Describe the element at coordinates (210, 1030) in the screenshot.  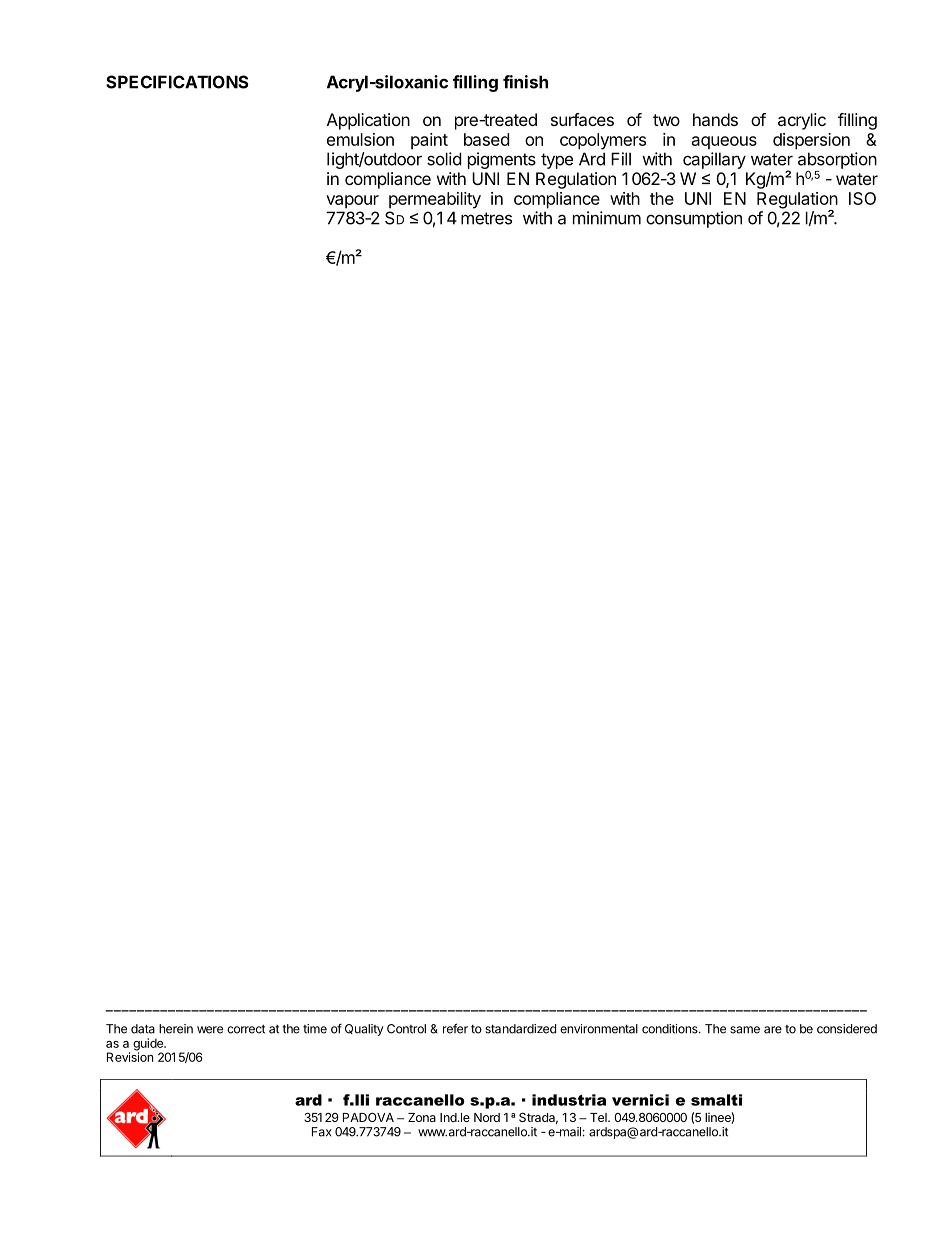
I see `were` at that location.
